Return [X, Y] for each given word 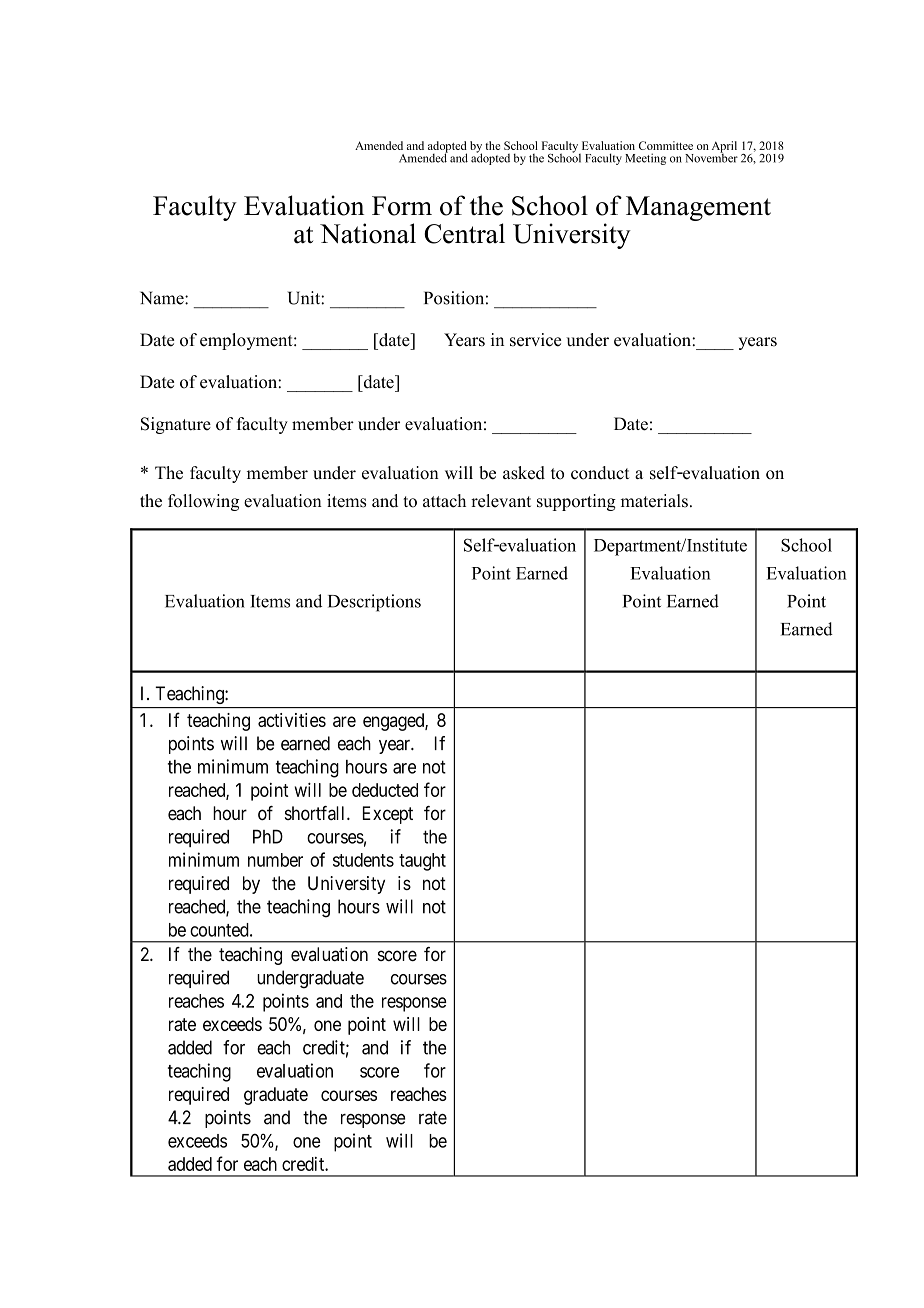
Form [402, 206]
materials [654, 501]
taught [422, 862]
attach [444, 501]
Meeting [645, 159]
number [275, 860]
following [203, 502]
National [368, 233]
